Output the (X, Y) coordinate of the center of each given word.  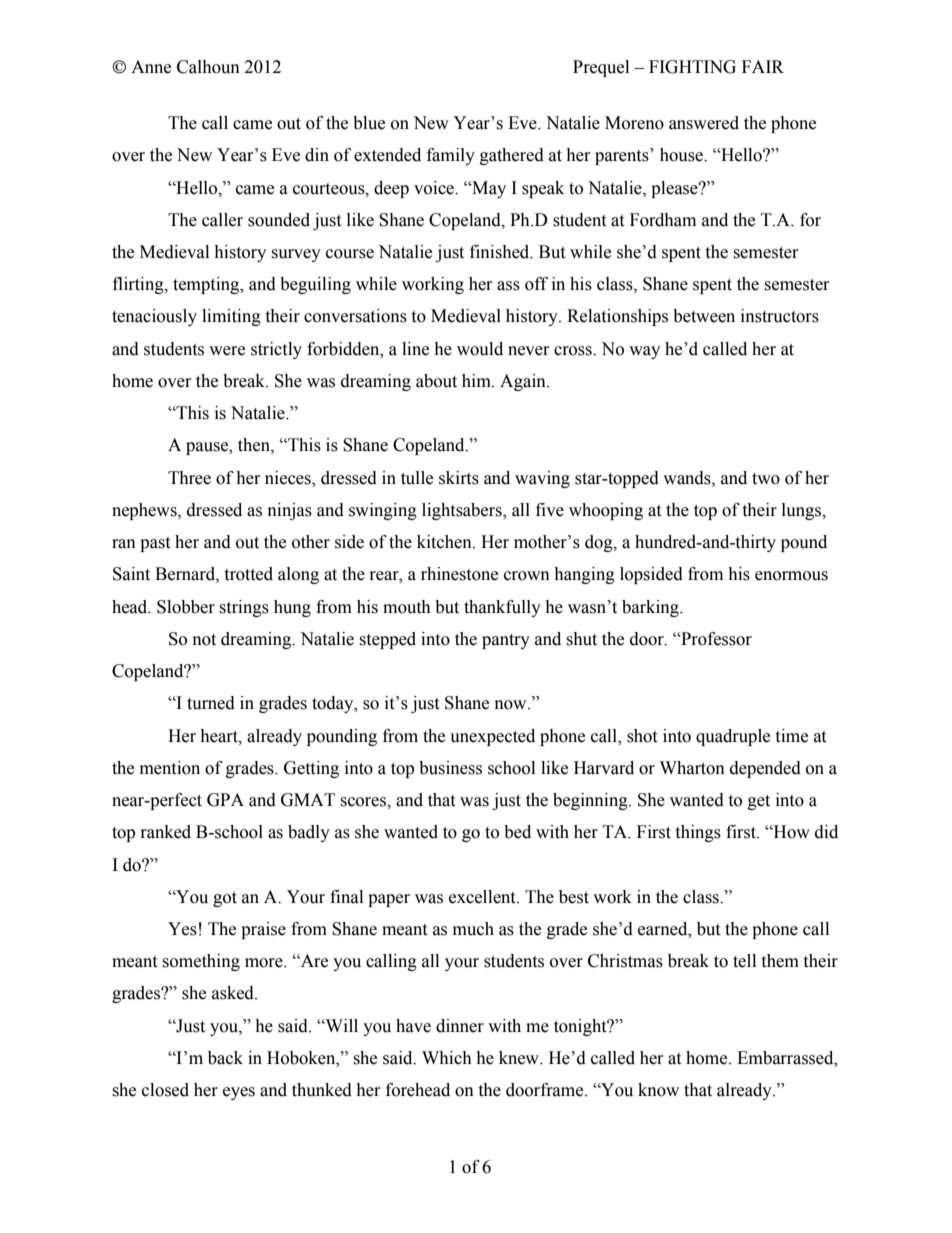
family (451, 156)
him (477, 380)
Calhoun (208, 67)
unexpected (492, 737)
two (766, 479)
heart (220, 736)
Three (189, 478)
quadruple (733, 737)
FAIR (763, 66)
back (225, 1058)
